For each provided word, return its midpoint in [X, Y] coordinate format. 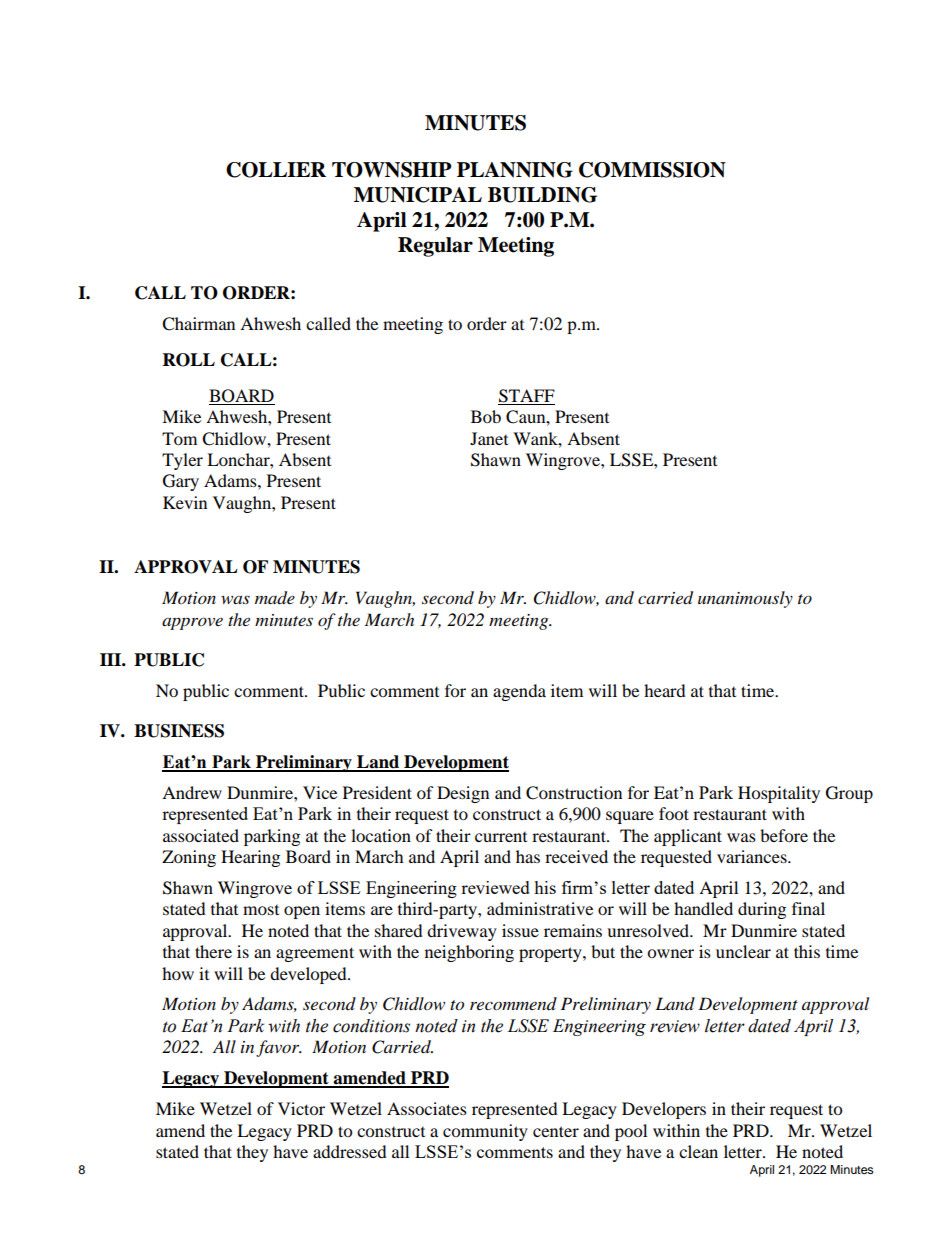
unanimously [745, 599]
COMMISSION [652, 170]
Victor [301, 1108]
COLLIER [276, 170]
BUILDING [542, 195]
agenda [519, 692]
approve [192, 623]
